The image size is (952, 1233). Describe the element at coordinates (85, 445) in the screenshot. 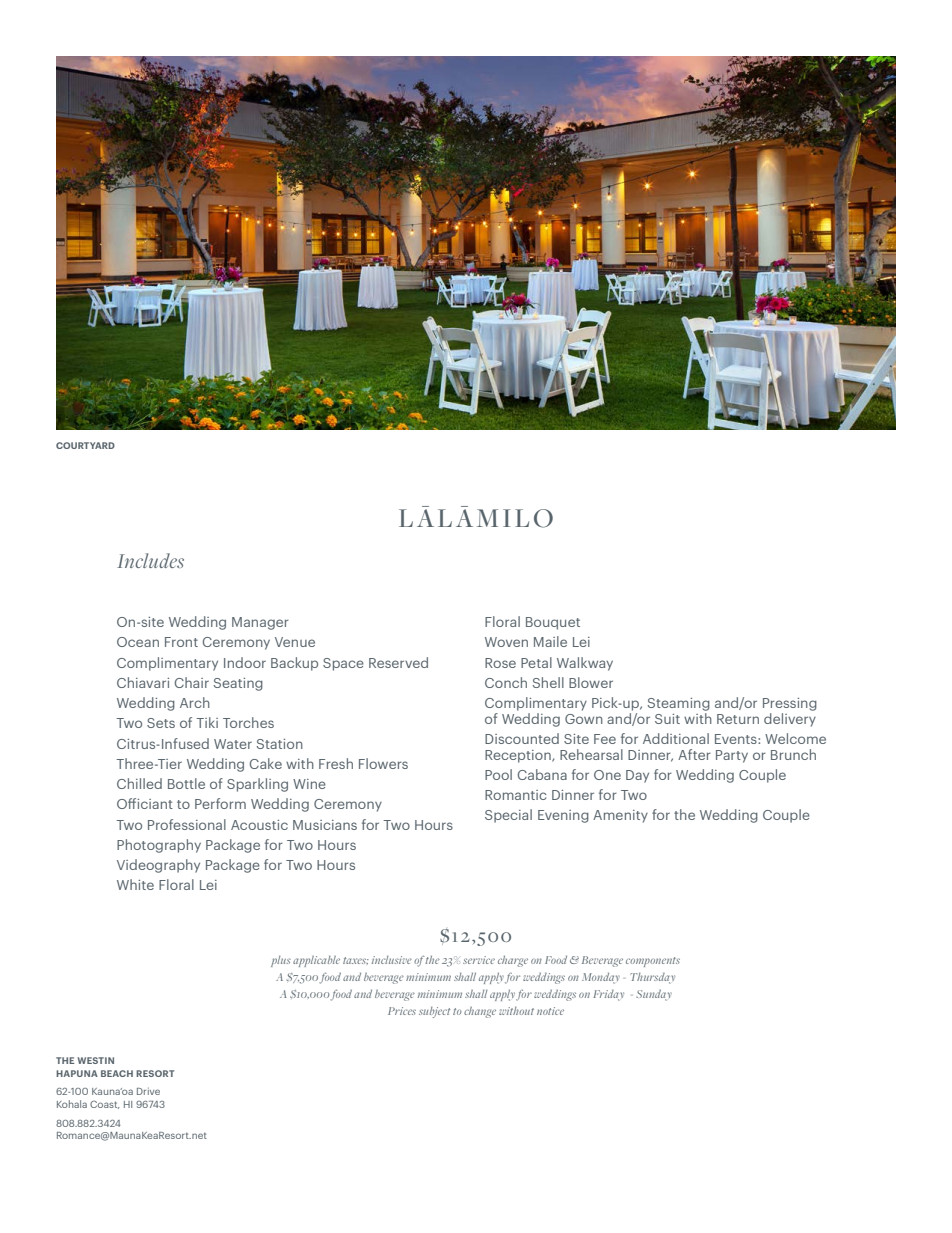

I see `COURTYARD` at that location.
